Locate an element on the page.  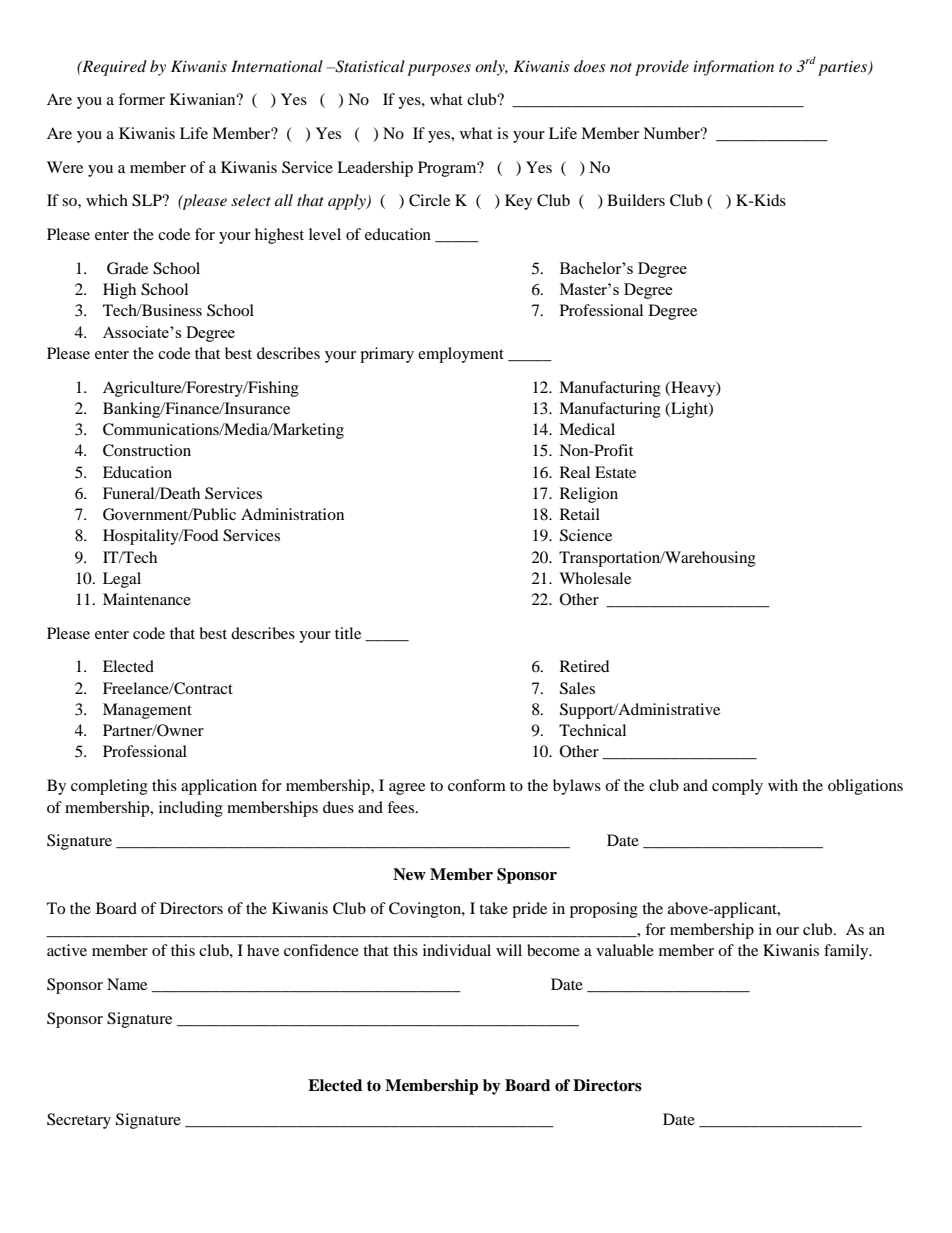
Grade is located at coordinates (127, 268).
